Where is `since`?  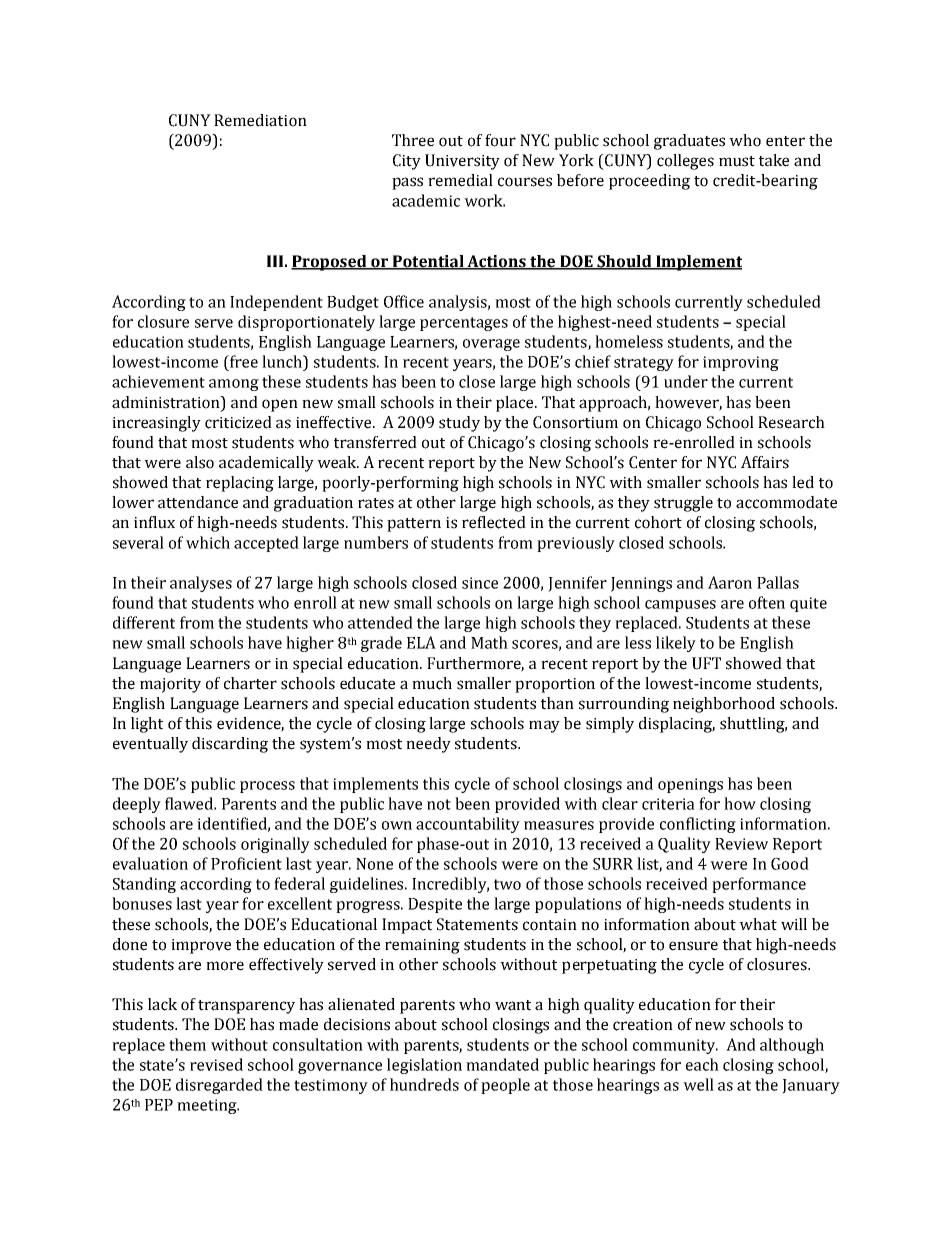 since is located at coordinates (480, 583).
